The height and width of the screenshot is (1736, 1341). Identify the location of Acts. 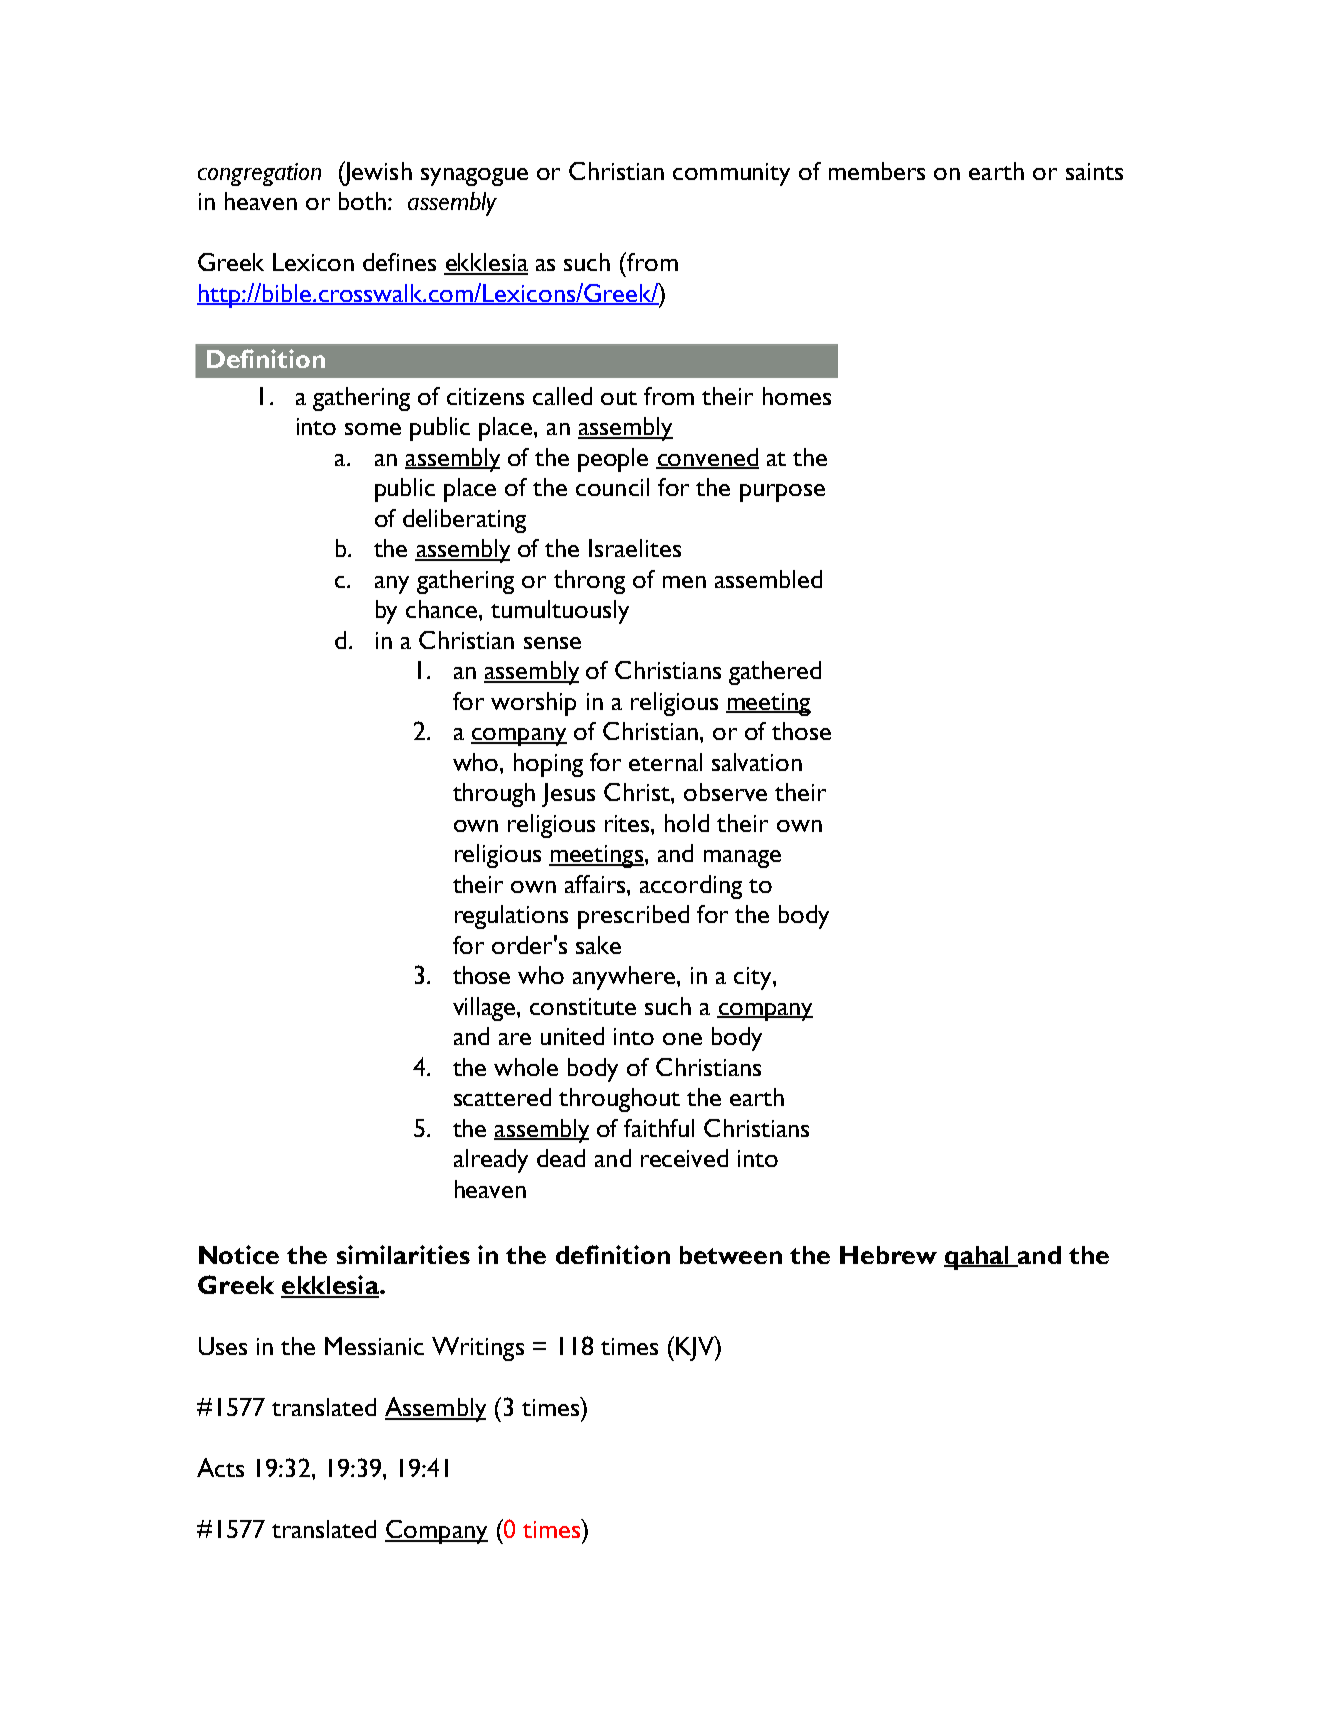
(220, 1467).
